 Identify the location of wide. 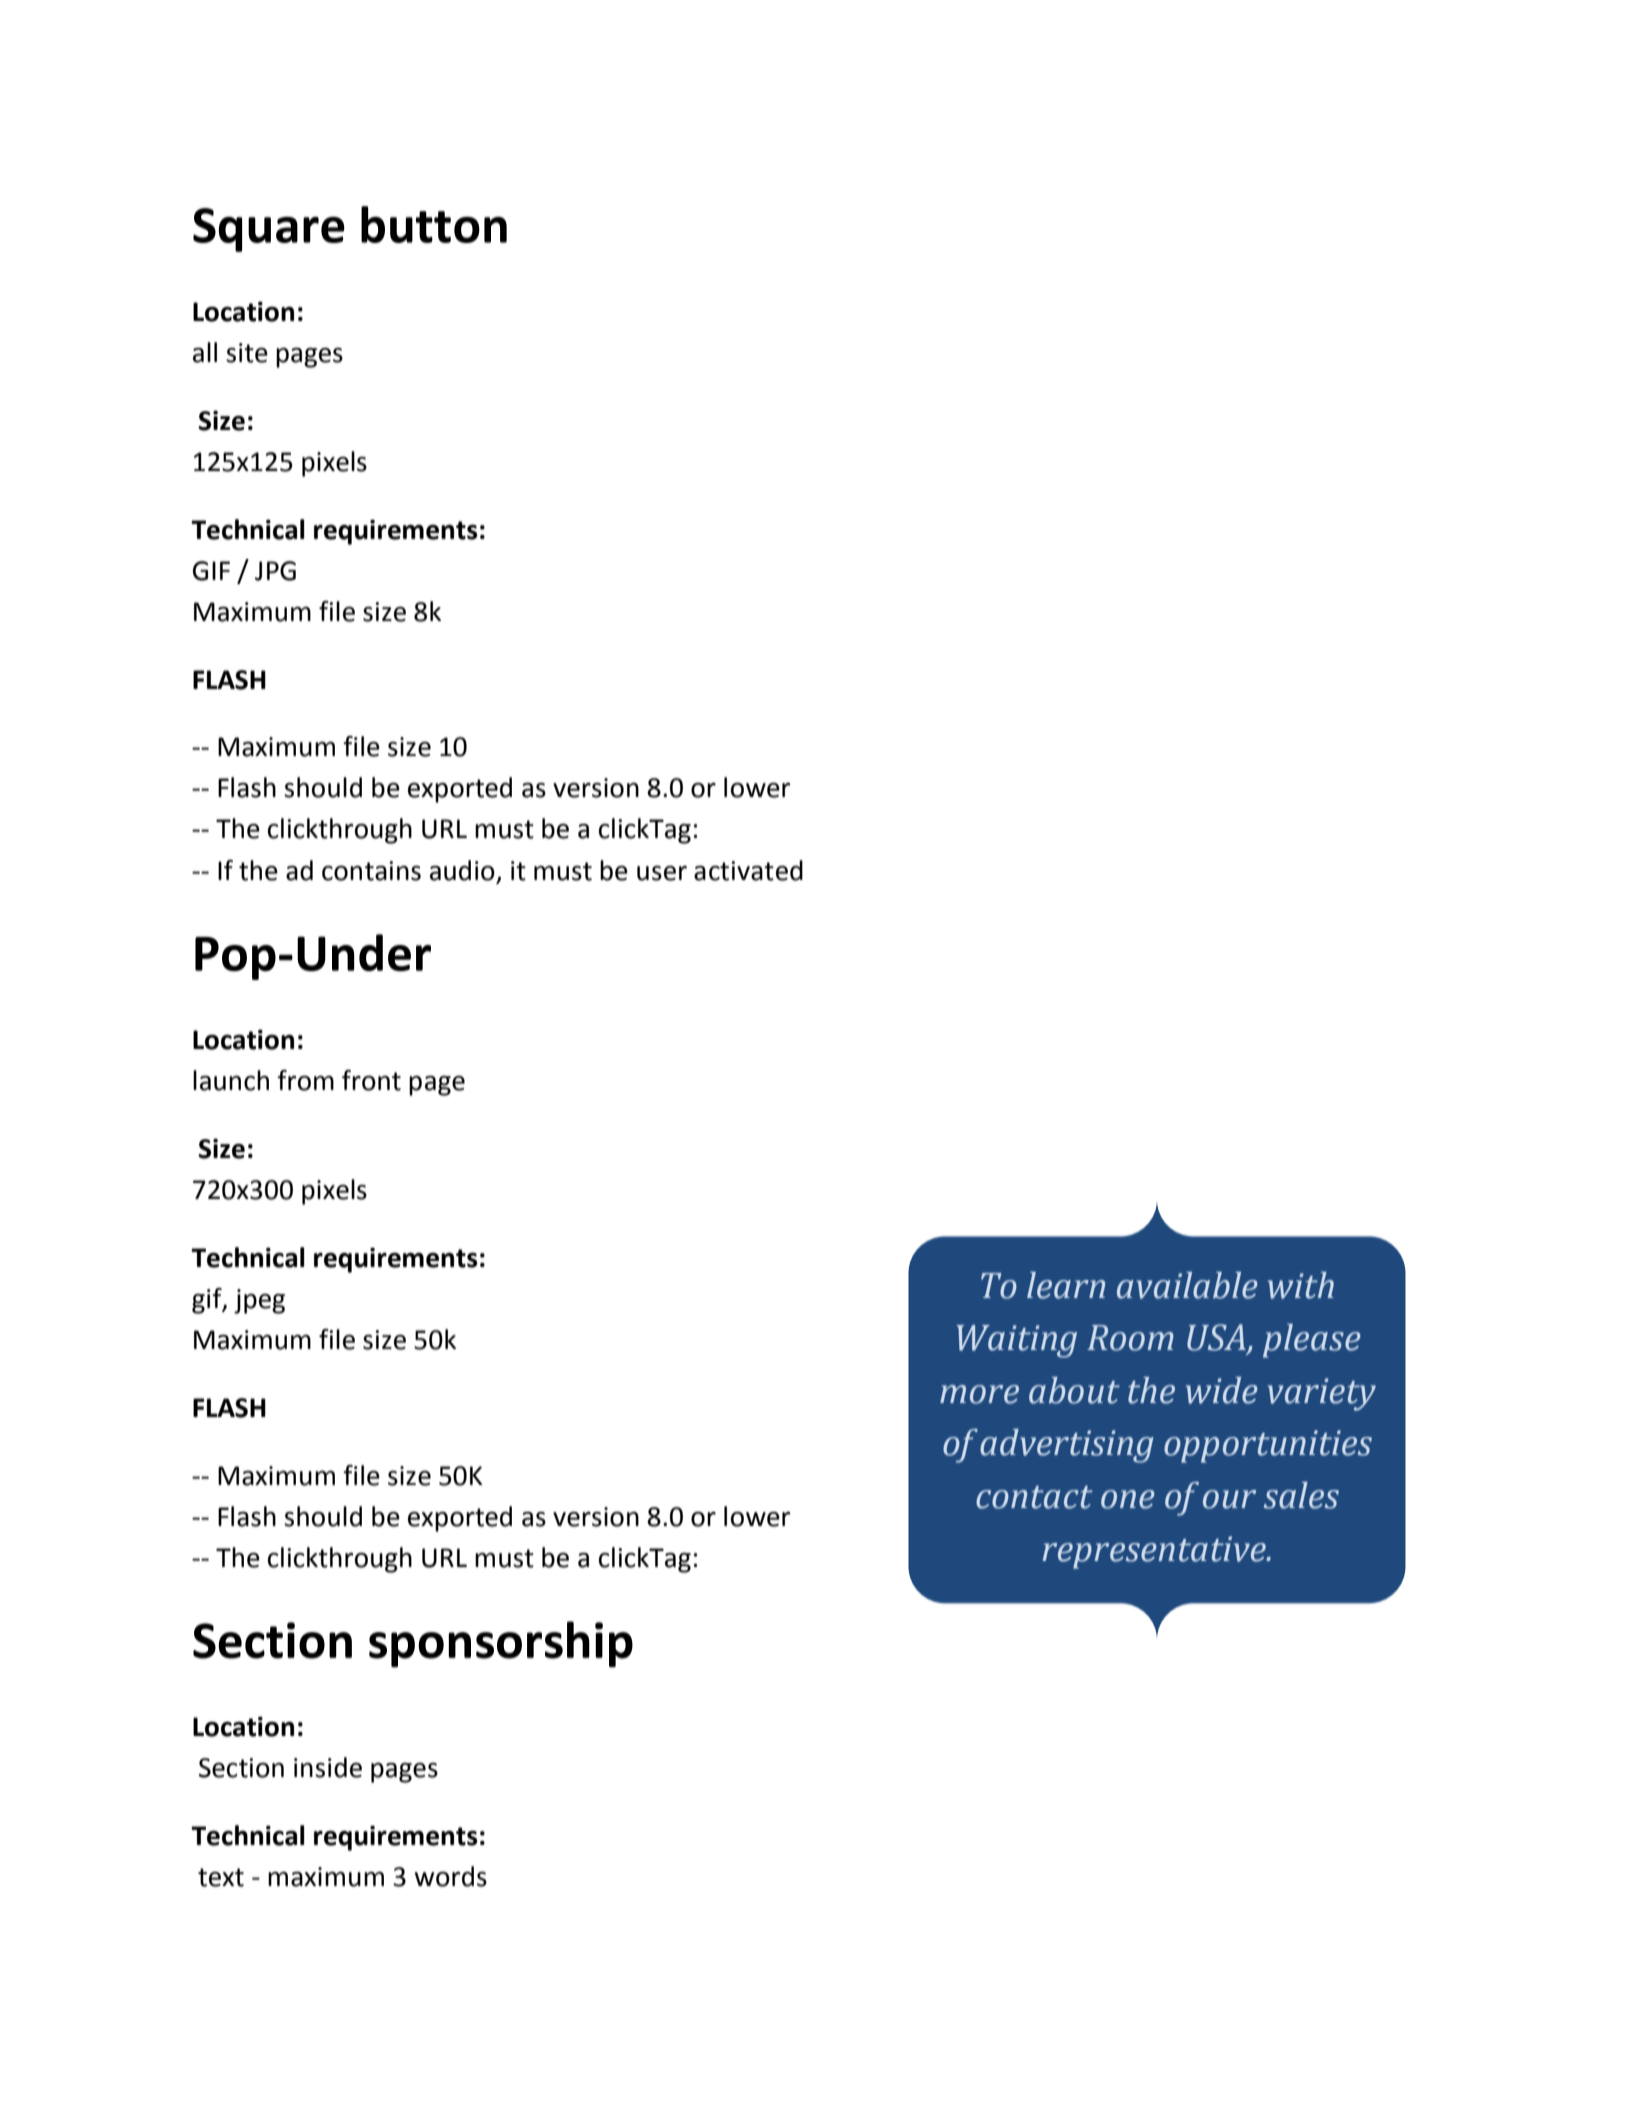
(1222, 1390).
